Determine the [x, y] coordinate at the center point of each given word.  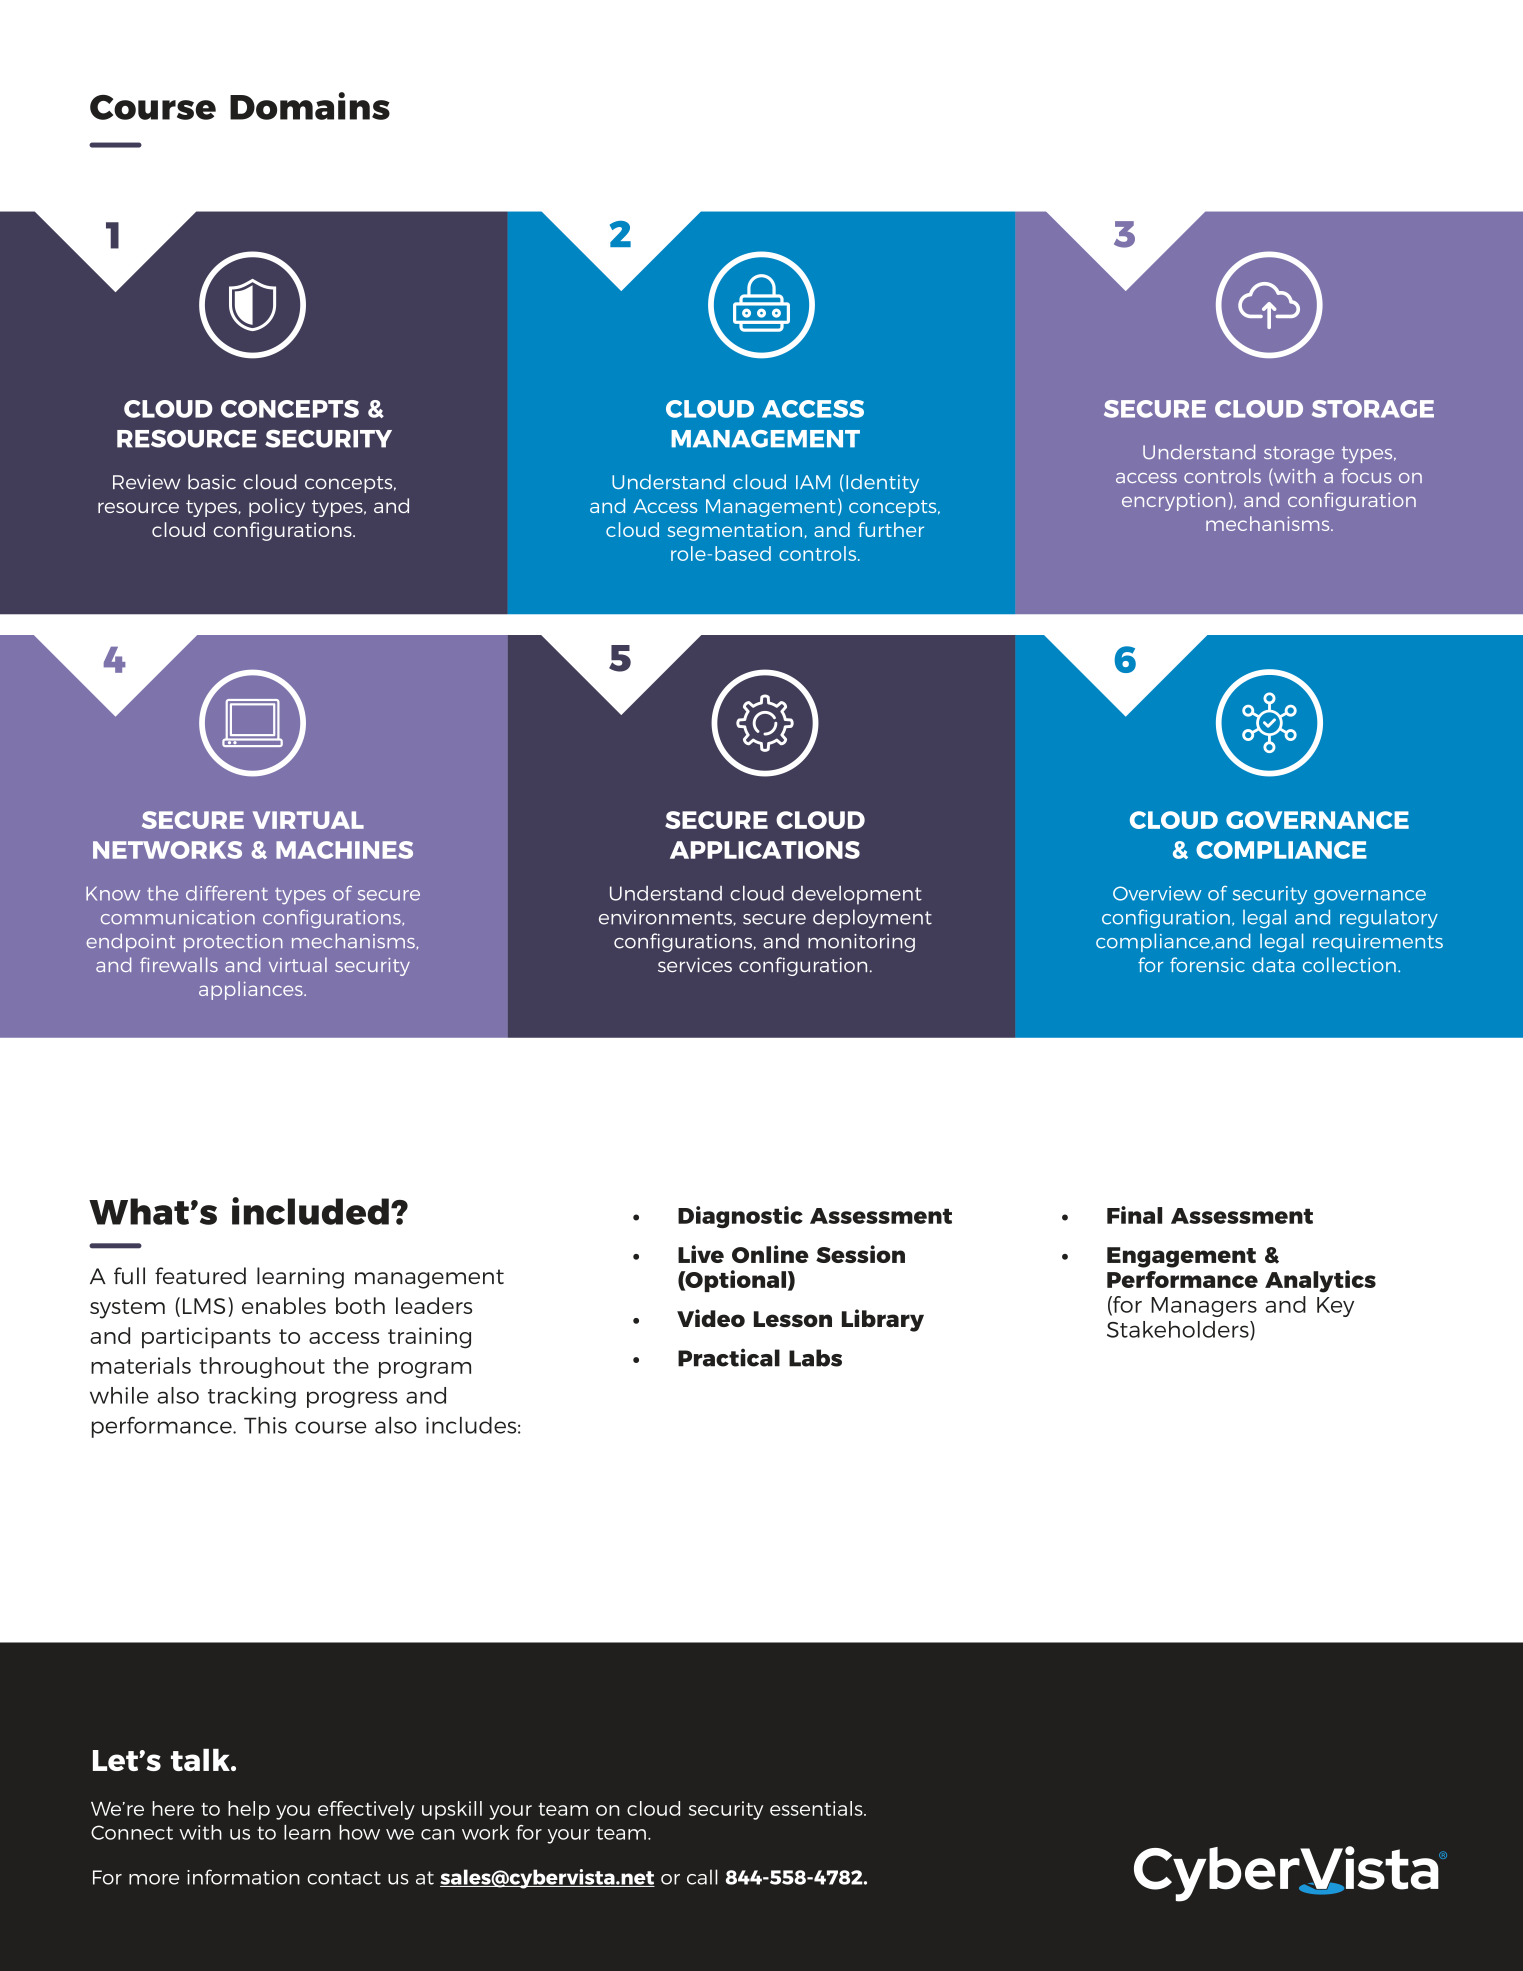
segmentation [734, 531]
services [695, 964]
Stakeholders [1179, 1330]
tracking [252, 1397]
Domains [310, 106]
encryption [1173, 502]
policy [277, 507]
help [249, 1810]
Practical [729, 1358]
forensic [1207, 964]
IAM [813, 482]
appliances [252, 990]
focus [1366, 475]
